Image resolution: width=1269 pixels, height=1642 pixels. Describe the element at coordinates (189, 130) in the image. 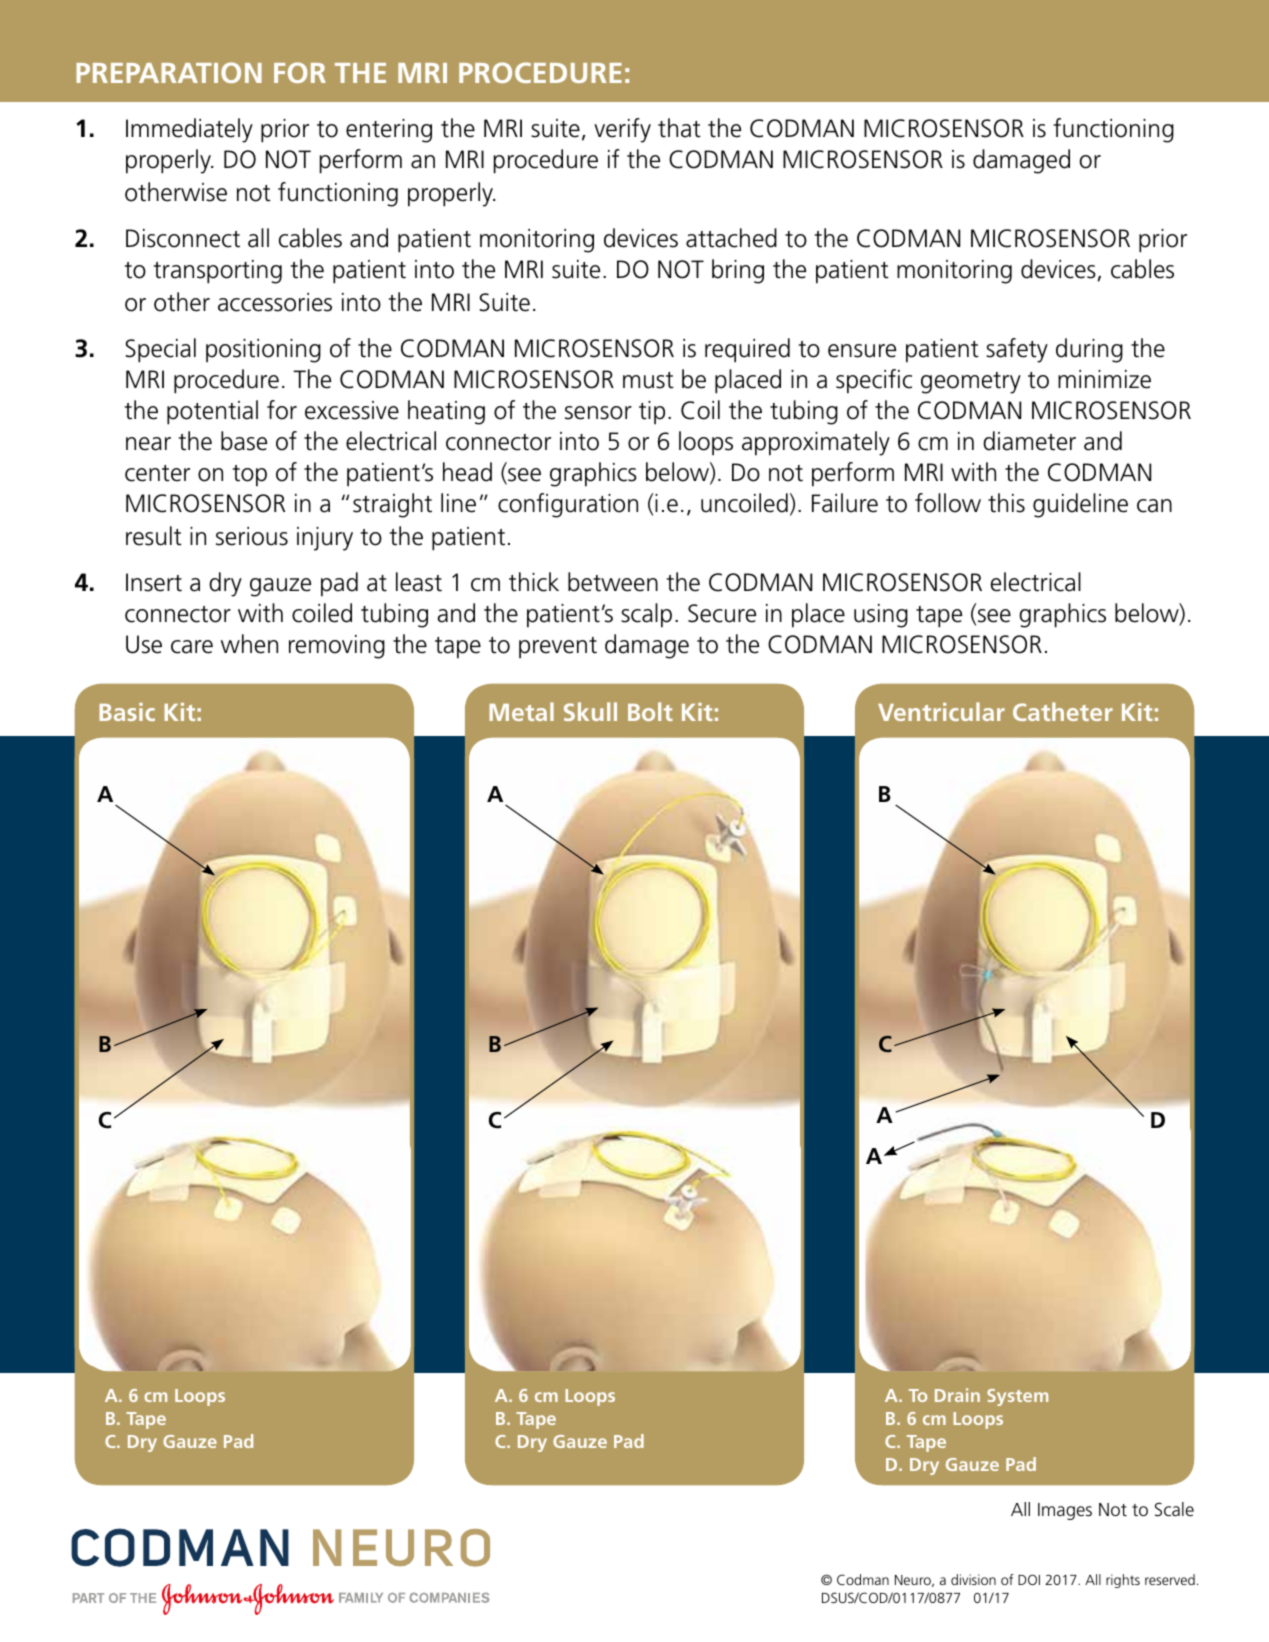

I see `Immediately` at that location.
